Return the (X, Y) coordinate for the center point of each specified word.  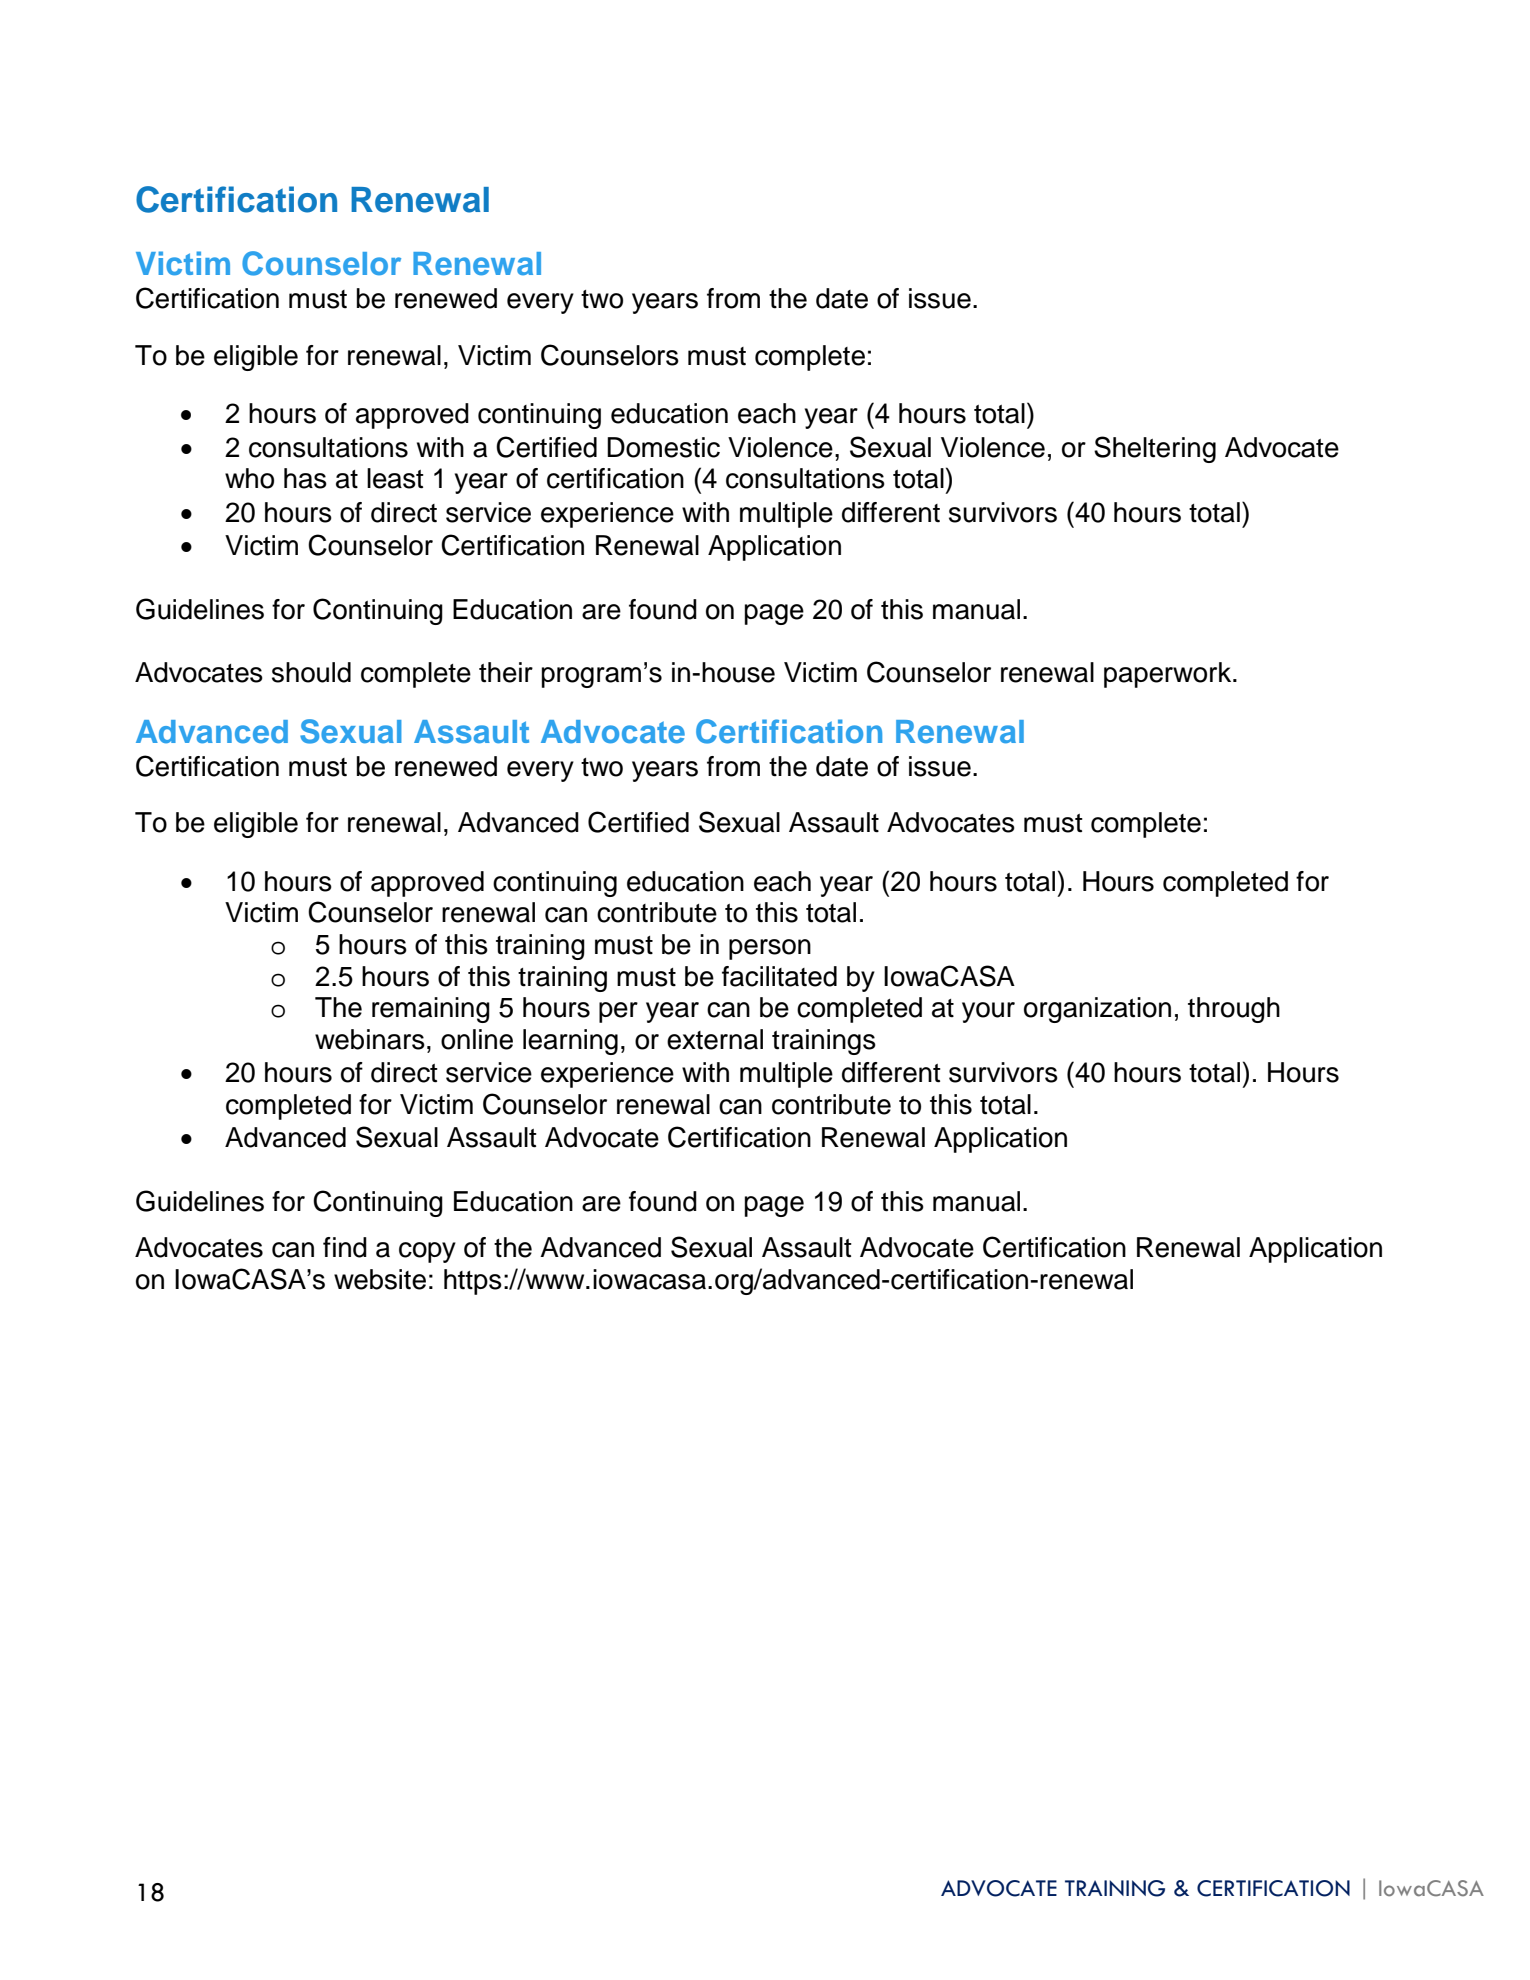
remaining (431, 1010)
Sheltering (1155, 449)
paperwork (1169, 675)
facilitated (779, 976)
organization (1097, 1010)
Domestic (663, 447)
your (988, 1012)
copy (427, 1252)
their (506, 672)
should (311, 672)
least (395, 478)
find (345, 1247)
